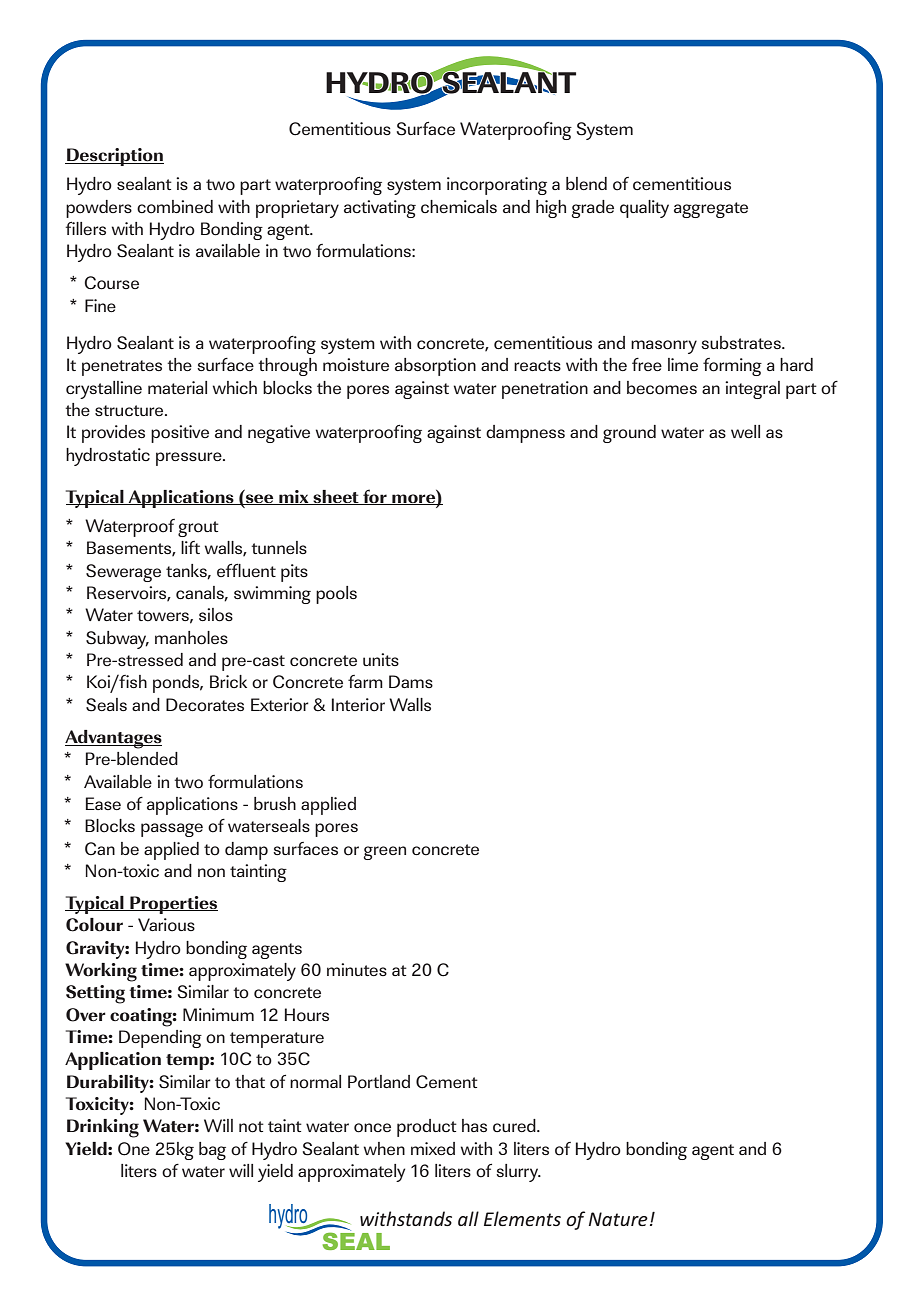 This screenshot has height=1308, width=924. Describe the element at coordinates (433, 1148) in the screenshot. I see `mixed` at that location.
